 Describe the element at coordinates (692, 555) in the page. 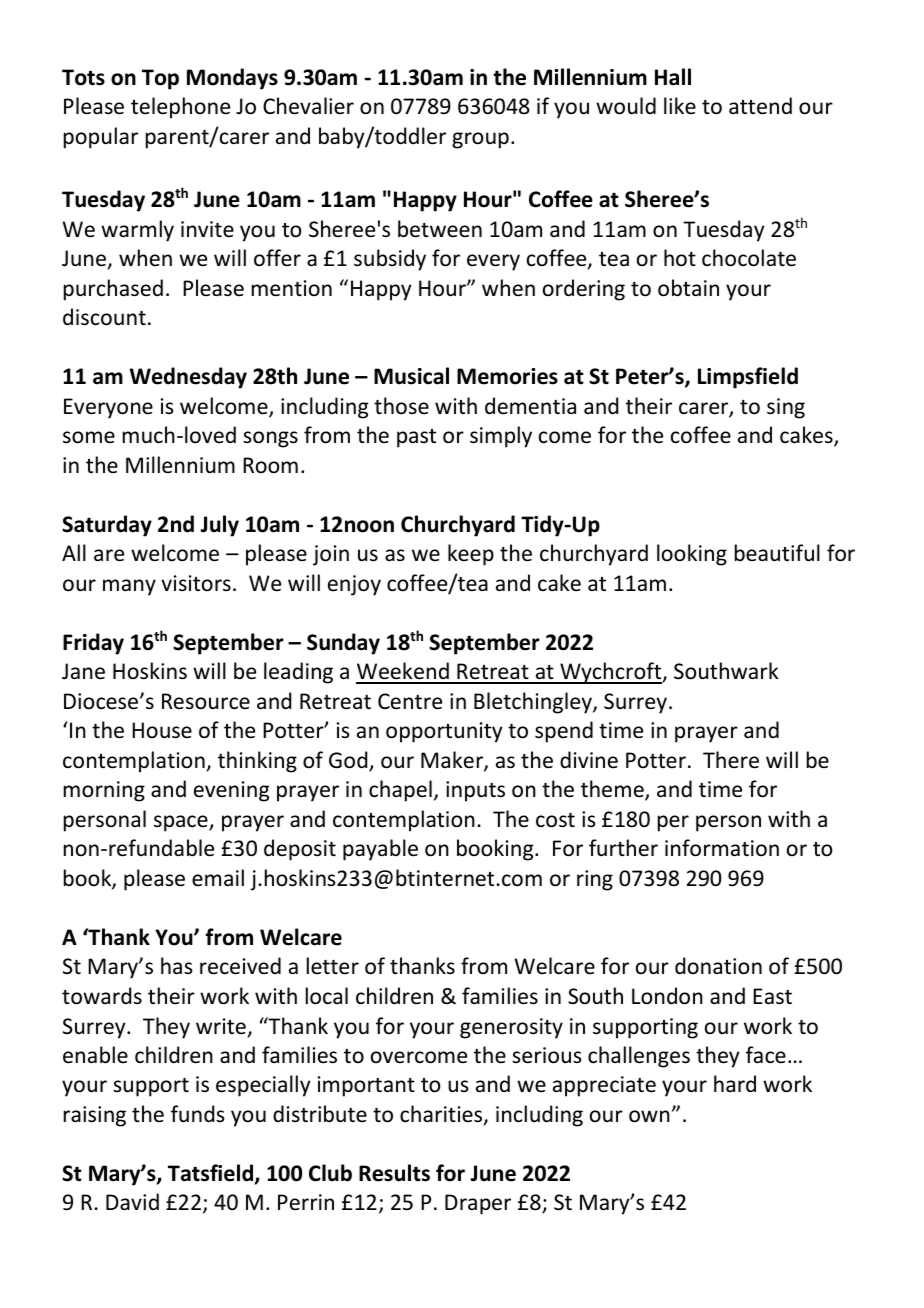

I see `looking` at that location.
